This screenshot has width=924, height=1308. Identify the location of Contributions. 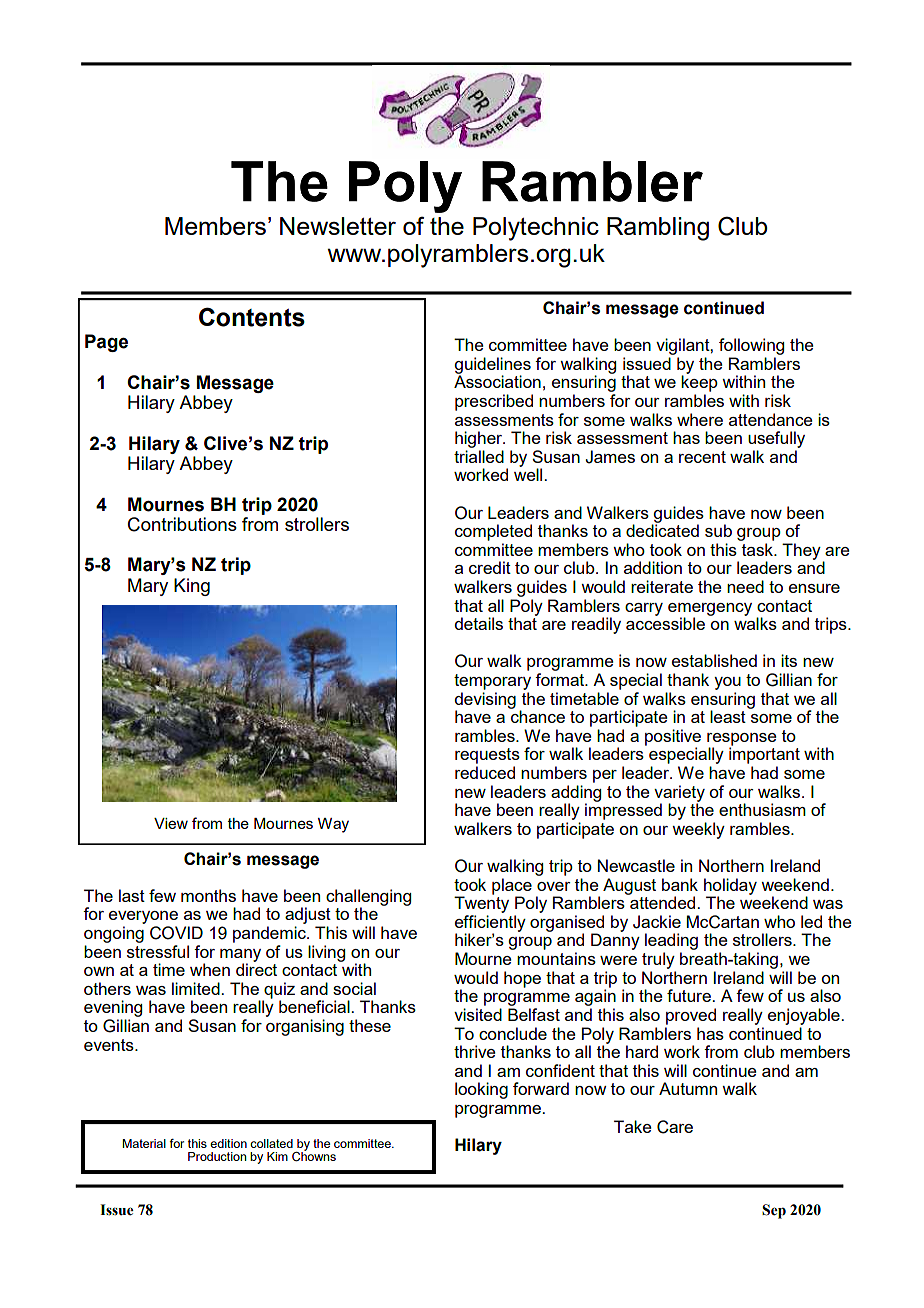
(182, 524).
